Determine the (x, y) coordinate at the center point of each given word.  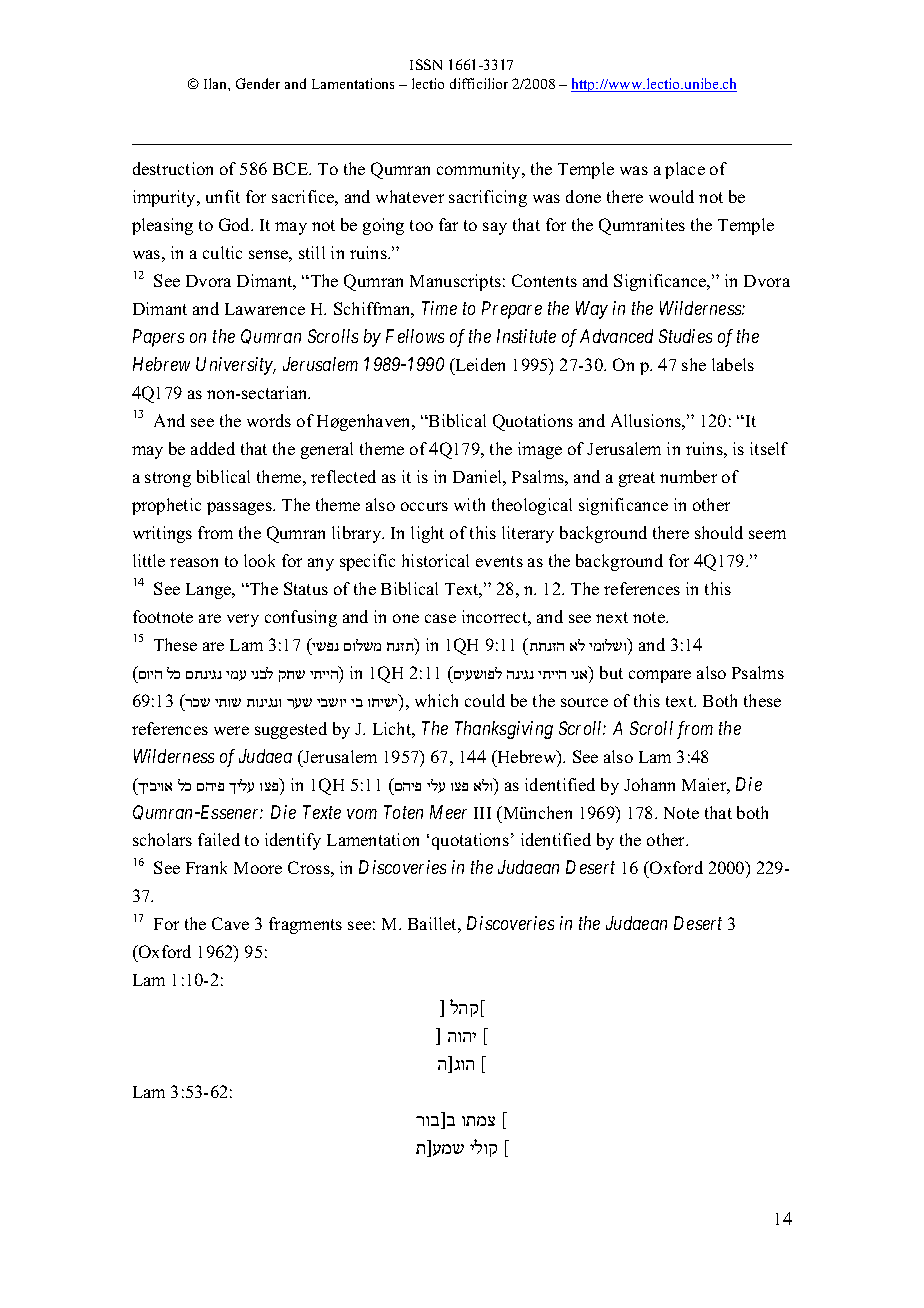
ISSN (426, 64)
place (685, 170)
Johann (649, 784)
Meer (448, 812)
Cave (230, 923)
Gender (258, 83)
